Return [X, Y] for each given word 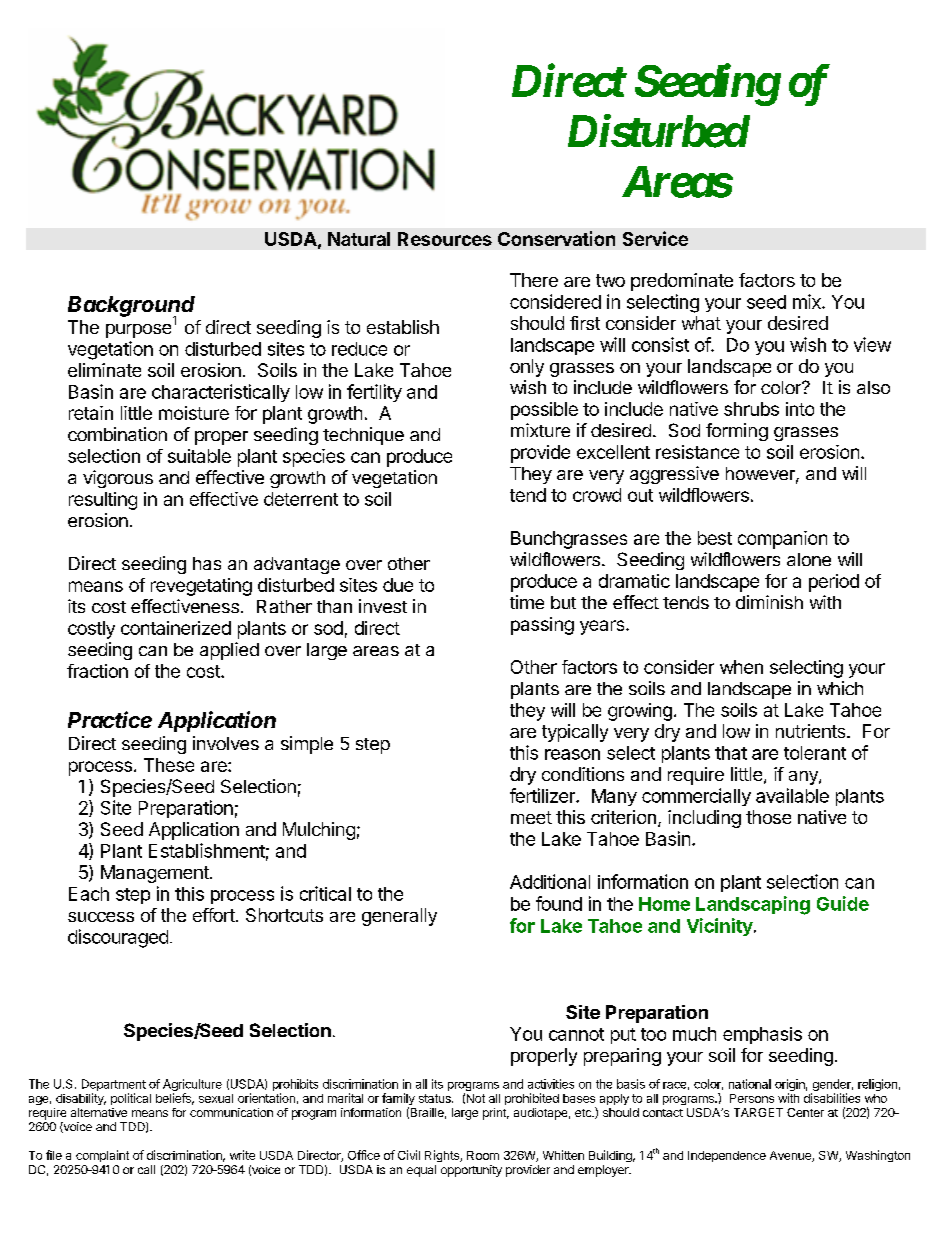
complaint [102, 1156]
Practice [110, 719]
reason [572, 754]
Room [483, 1155]
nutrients [812, 731]
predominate [682, 282]
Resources [445, 239]
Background [131, 307]
